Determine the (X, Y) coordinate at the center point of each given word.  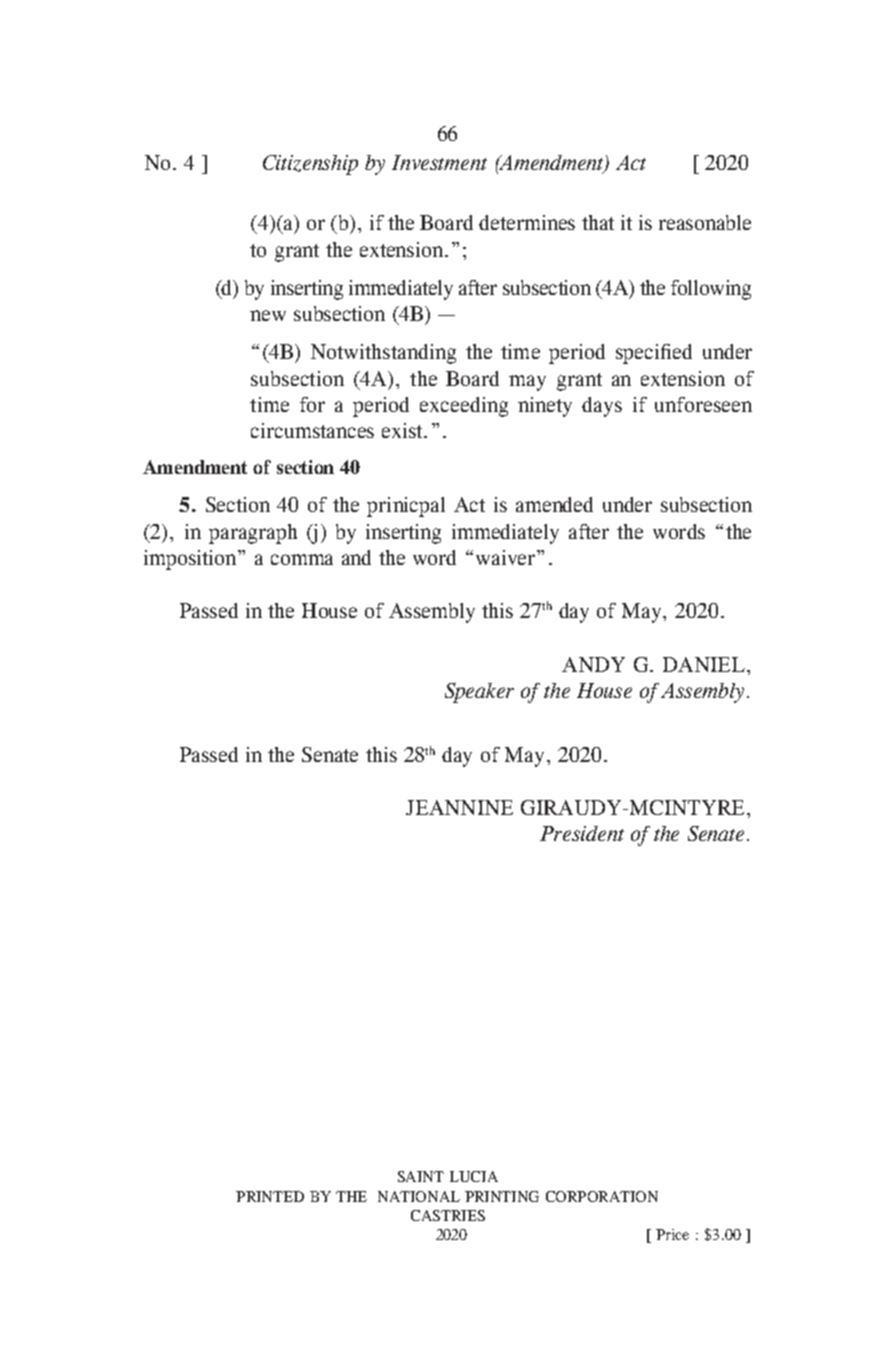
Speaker (479, 693)
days (602, 407)
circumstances (312, 430)
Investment (439, 162)
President (582, 833)
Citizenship (310, 165)
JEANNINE (459, 807)
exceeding (464, 407)
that (598, 222)
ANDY (593, 664)
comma (302, 559)
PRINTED (270, 1196)
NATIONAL (419, 1196)
